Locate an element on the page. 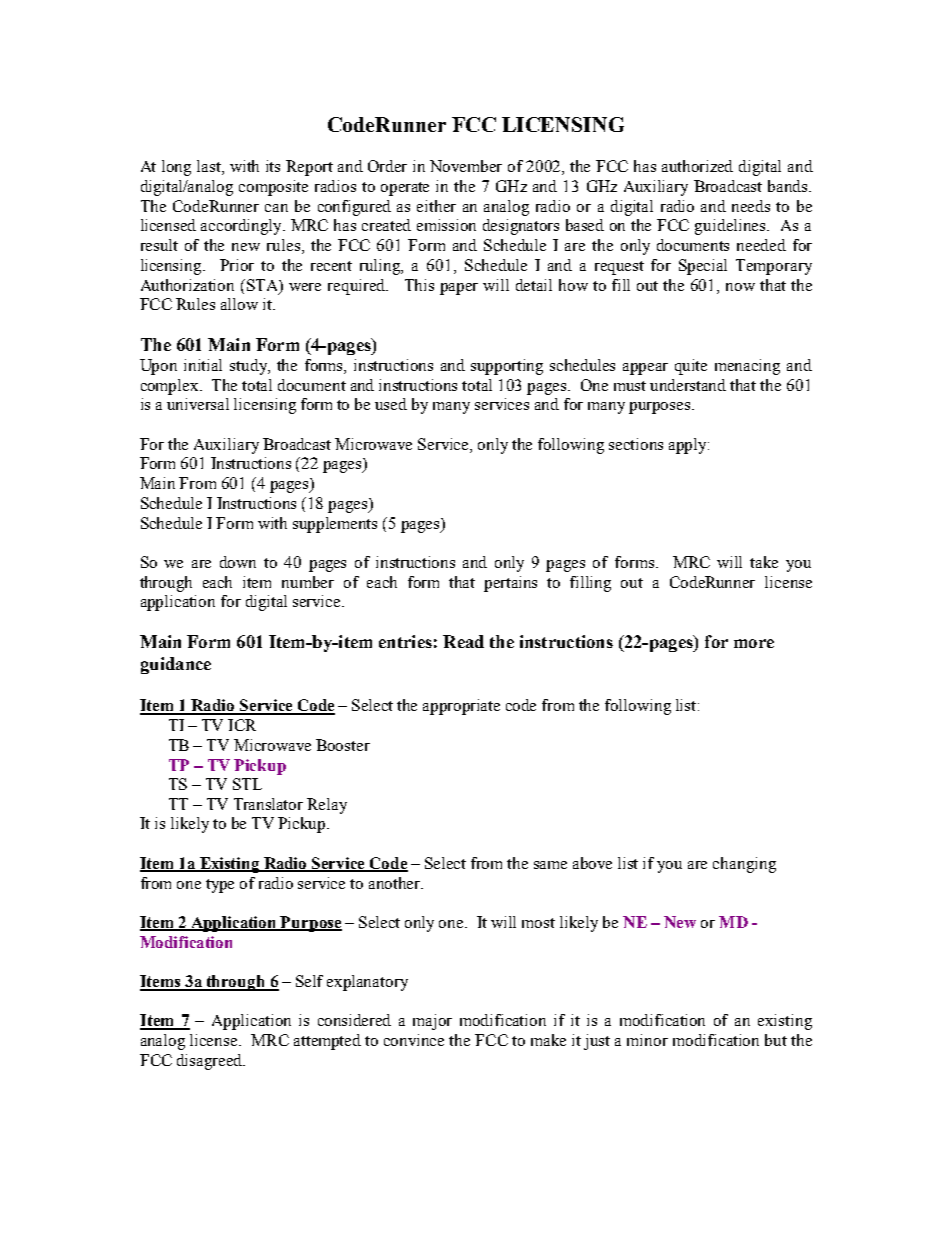 Image resolution: width=952 pixels, height=1233 pixels. disagreed is located at coordinates (211, 1062).
